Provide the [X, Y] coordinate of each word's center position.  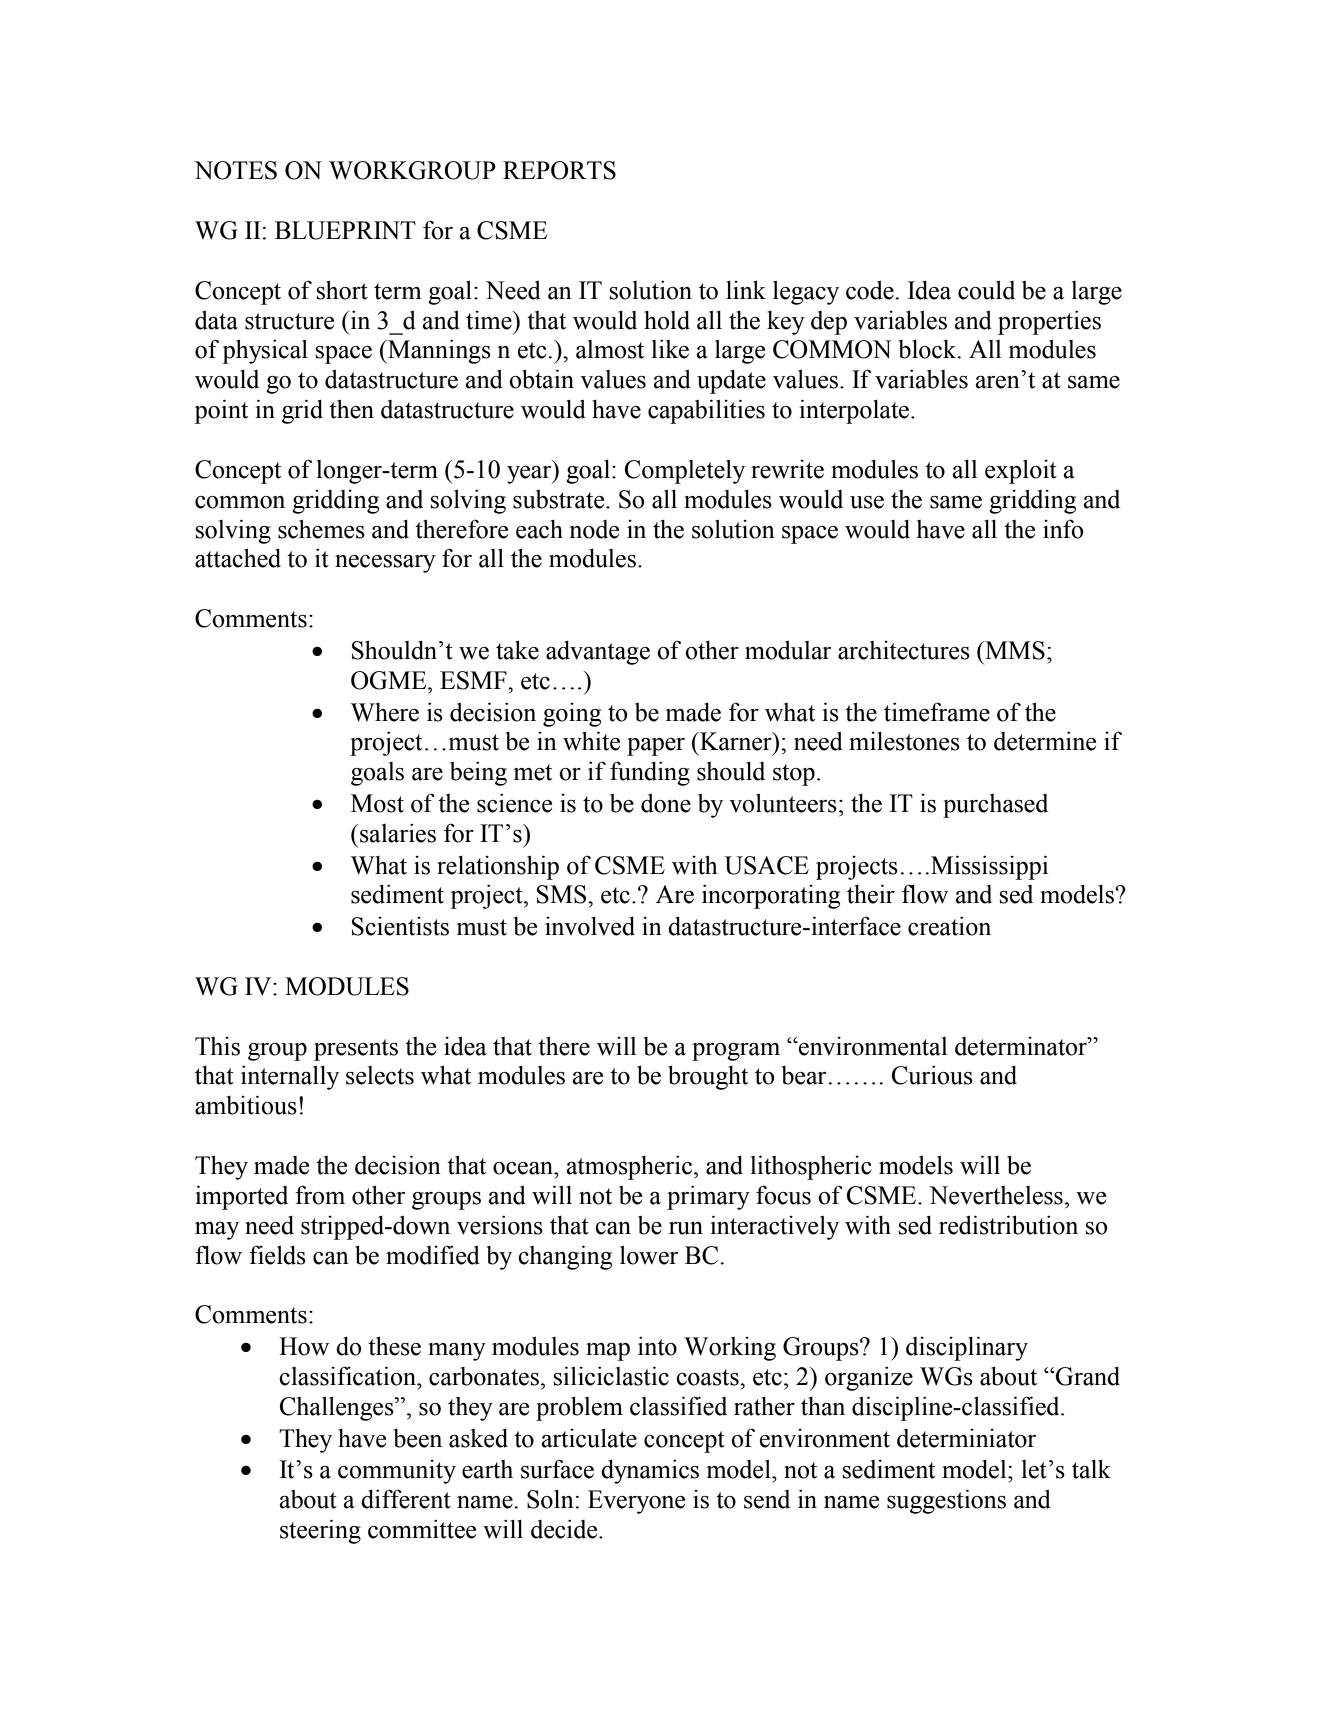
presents [356, 1050]
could [986, 290]
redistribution [1008, 1225]
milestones [904, 741]
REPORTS [559, 170]
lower [649, 1255]
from [320, 1195]
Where [385, 712]
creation [949, 926]
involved [590, 926]
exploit [1021, 471]
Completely [685, 471]
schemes [321, 529]
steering [320, 1531]
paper [656, 747]
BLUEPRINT [345, 230]
